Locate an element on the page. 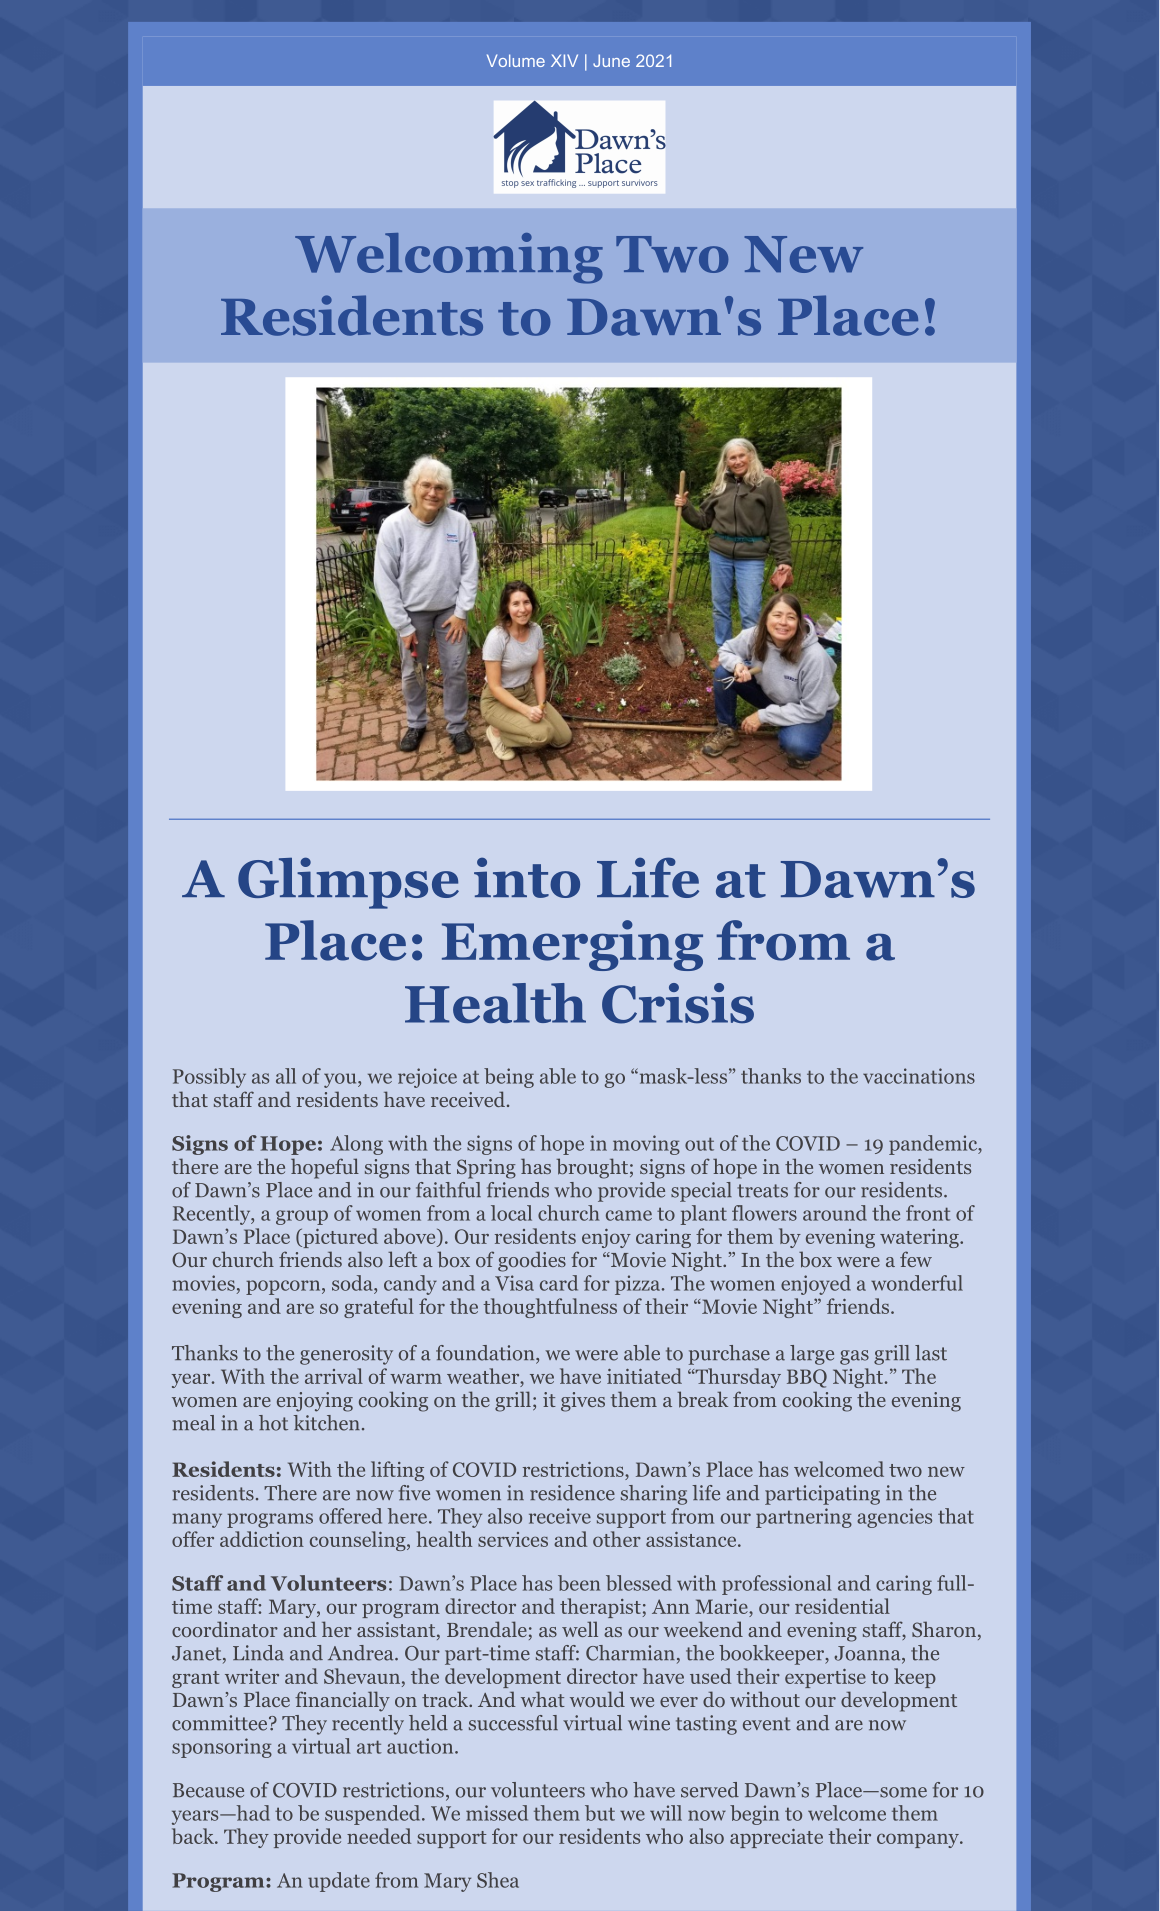 The height and width of the document is (1911, 1160). Glimpse is located at coordinates (348, 883).
